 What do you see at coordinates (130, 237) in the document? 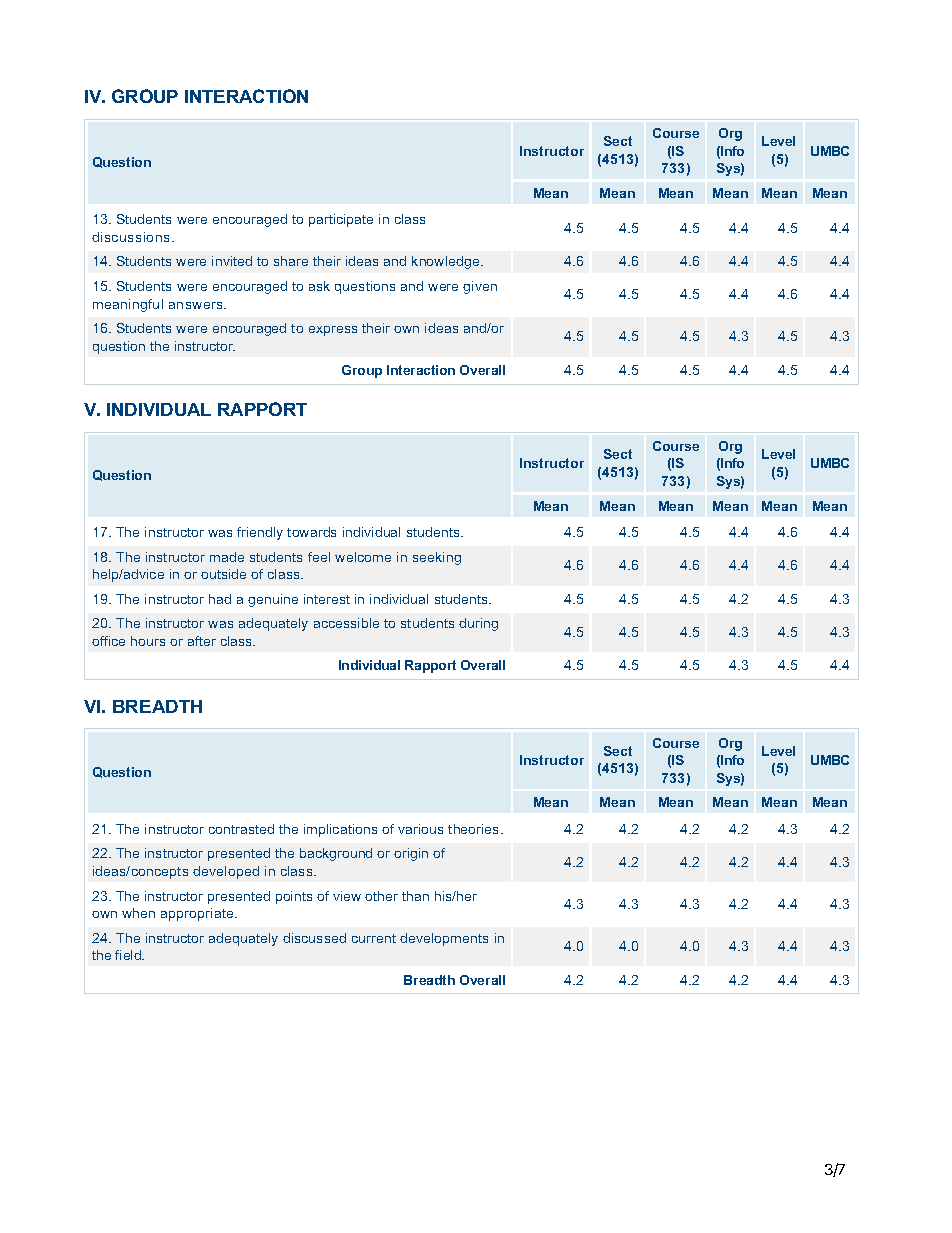
I see `discussions` at bounding box center [130, 237].
